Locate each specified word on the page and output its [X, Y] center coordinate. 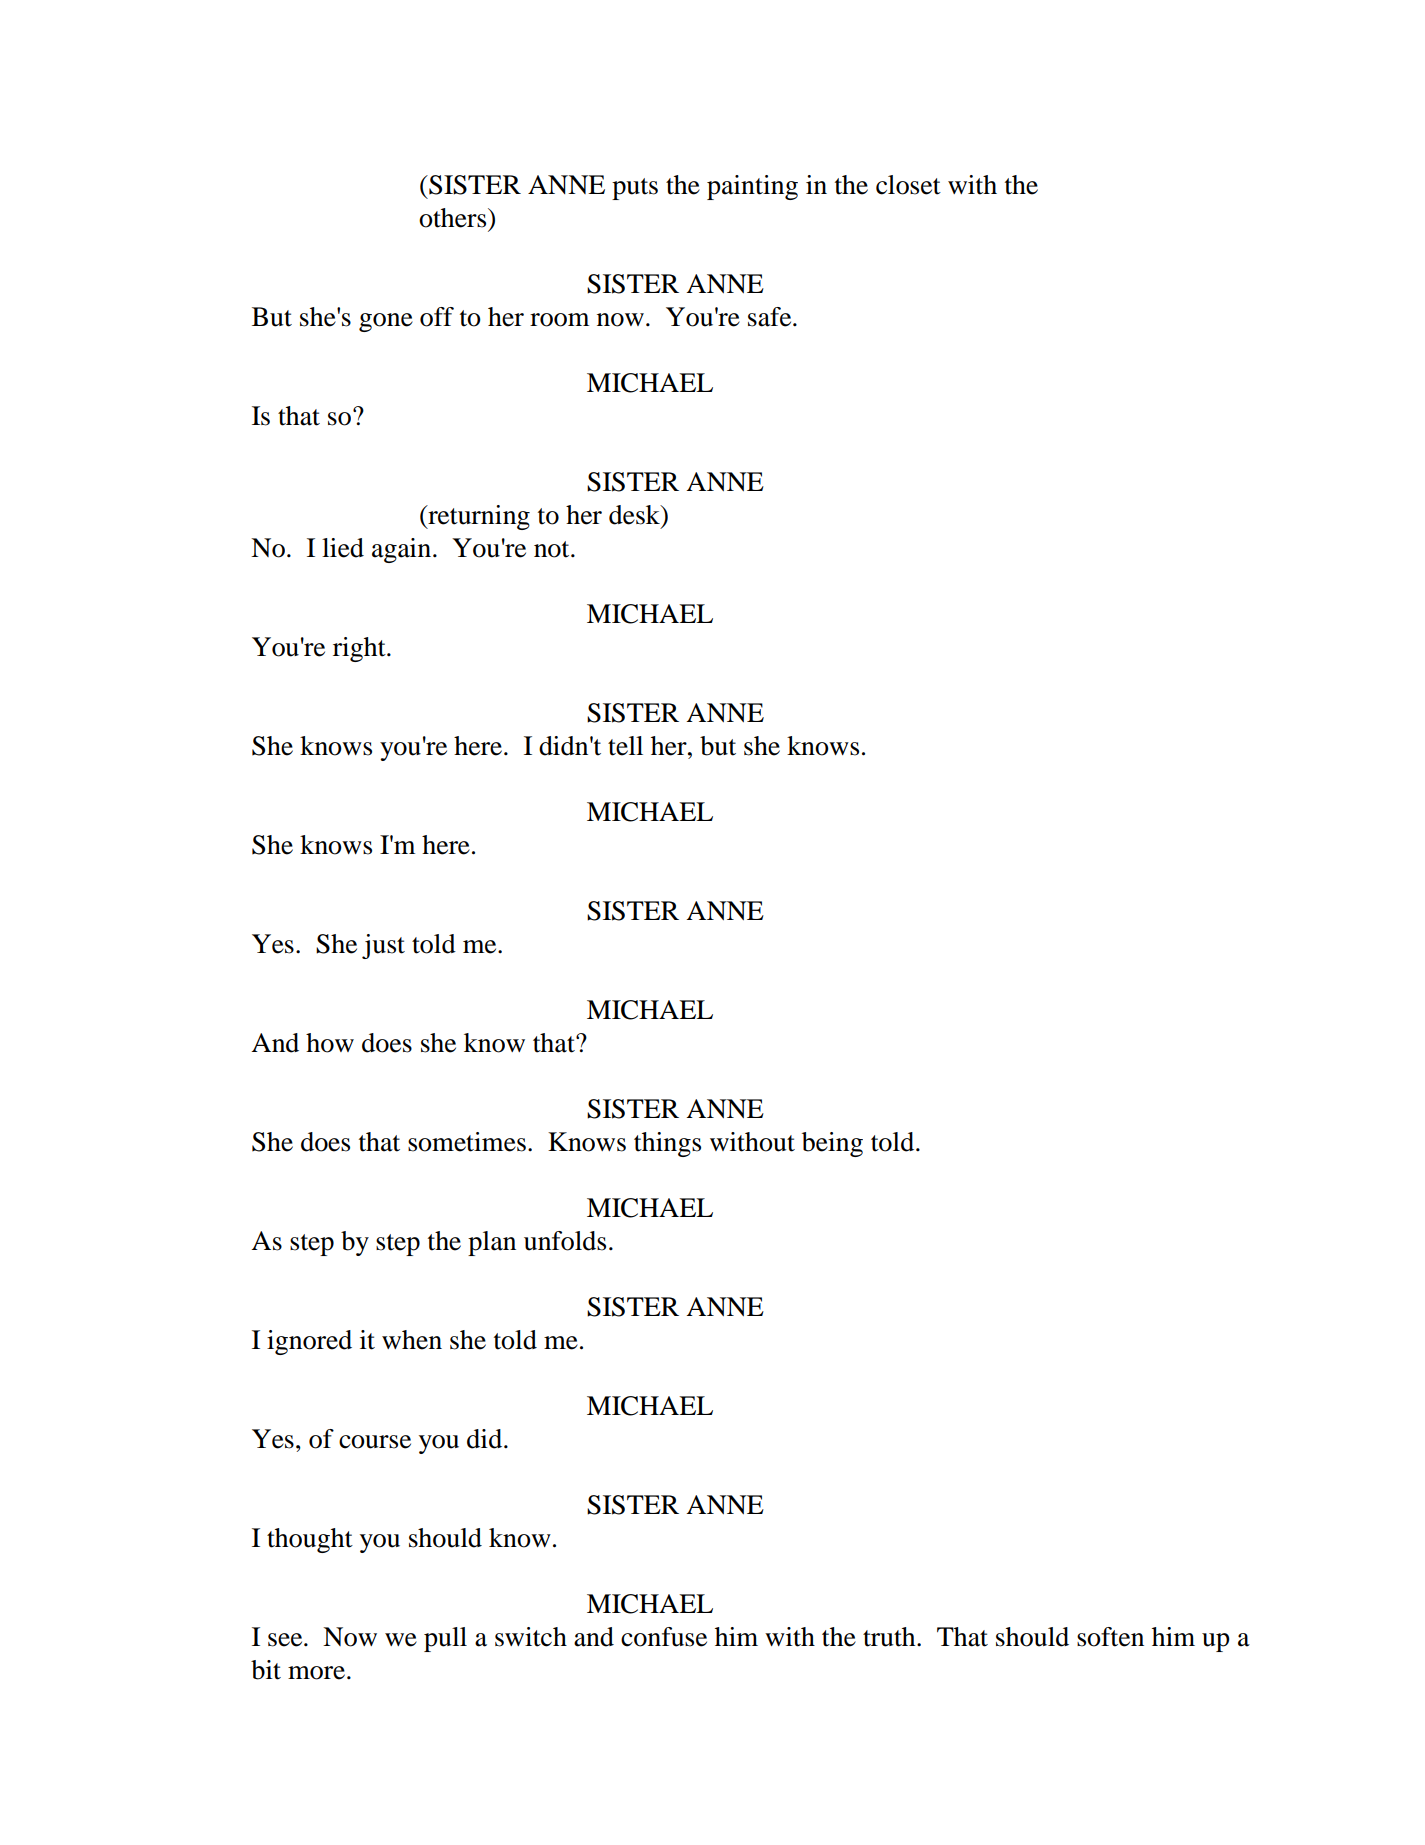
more [316, 1673]
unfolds [565, 1241]
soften [1110, 1637]
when [412, 1340]
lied [343, 548]
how [330, 1043]
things [667, 1144]
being [832, 1144]
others [454, 218]
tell [625, 746]
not [553, 549]
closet [908, 185]
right [360, 649]
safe [771, 317]
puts [635, 189]
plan [492, 1243]
